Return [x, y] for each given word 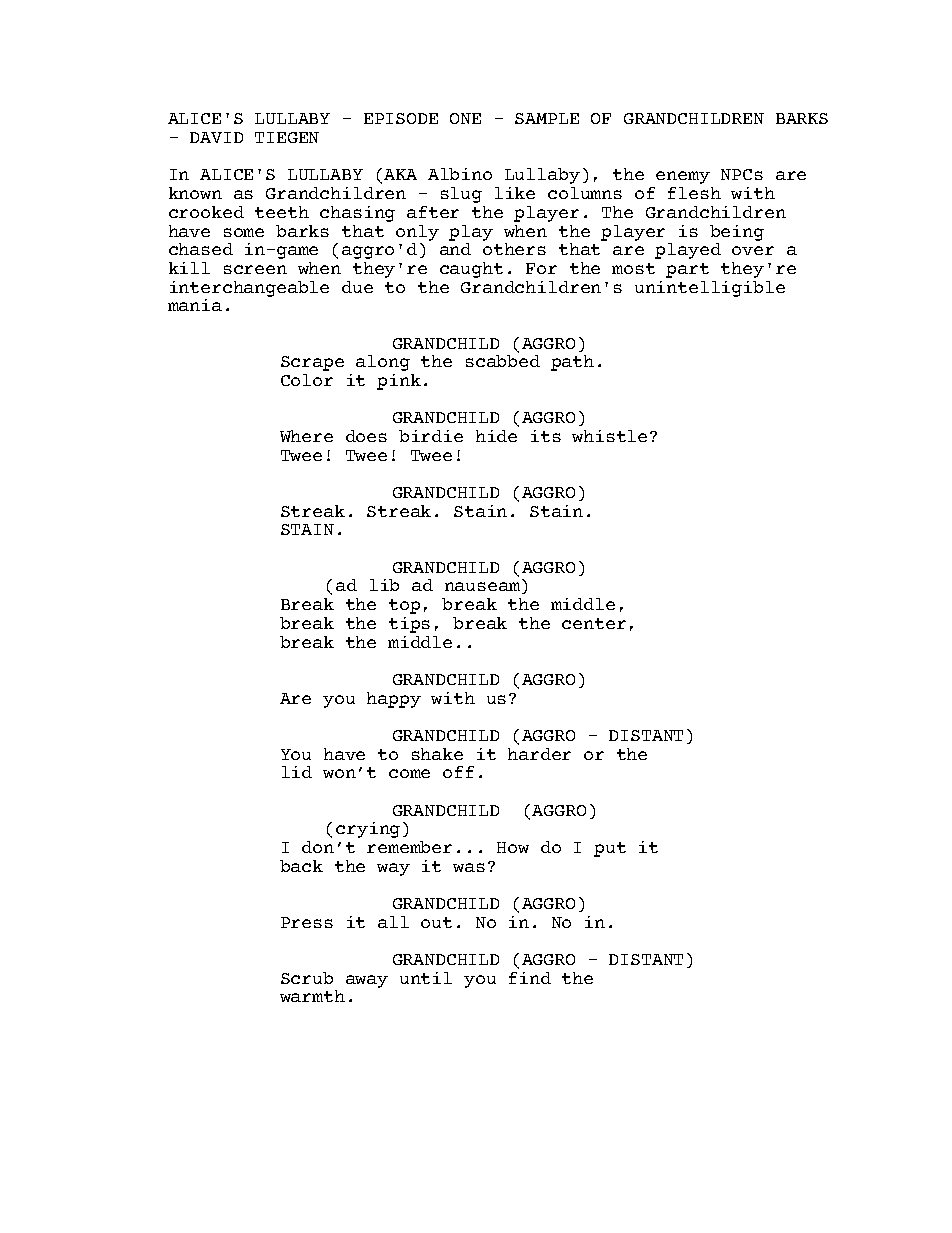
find [530, 978]
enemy [683, 177]
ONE [465, 118]
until [426, 978]
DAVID [216, 137]
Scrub [307, 978]
